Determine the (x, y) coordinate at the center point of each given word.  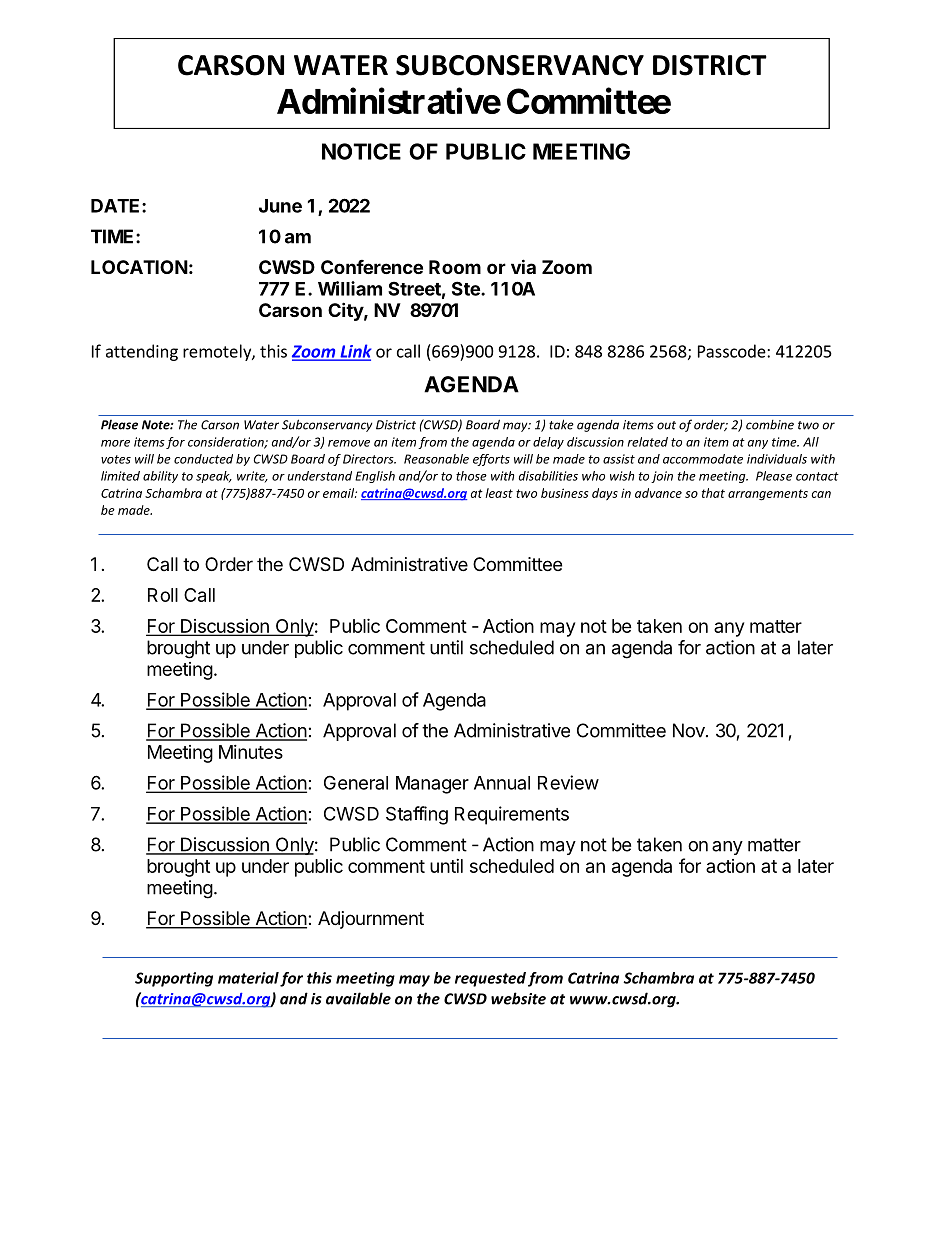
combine (770, 425)
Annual (502, 783)
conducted (203, 459)
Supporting (174, 979)
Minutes (251, 752)
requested (490, 979)
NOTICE (361, 151)
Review (568, 782)
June (280, 206)
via (523, 266)
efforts (491, 460)
